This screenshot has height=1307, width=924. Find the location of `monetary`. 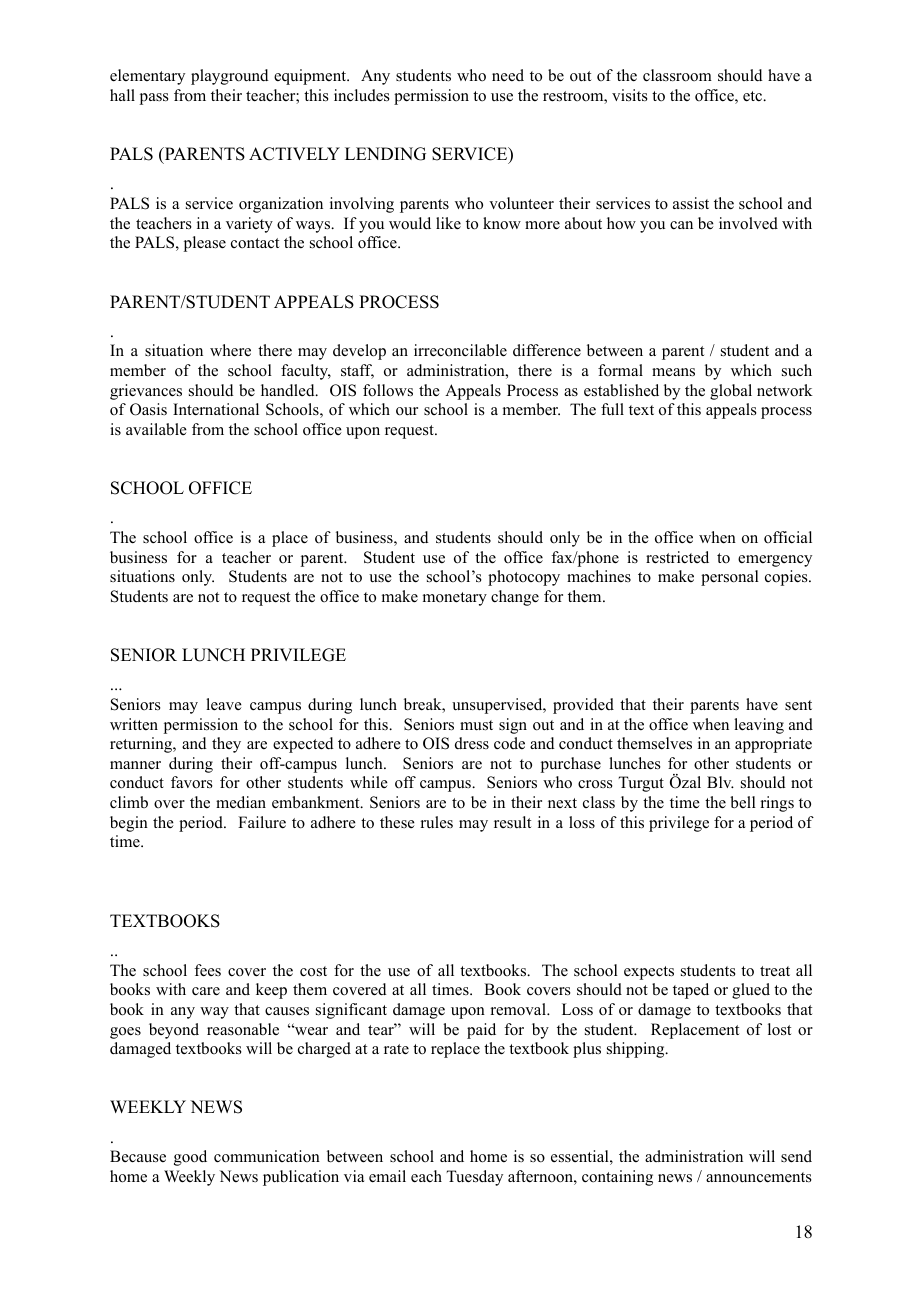

monetary is located at coordinates (455, 599).
